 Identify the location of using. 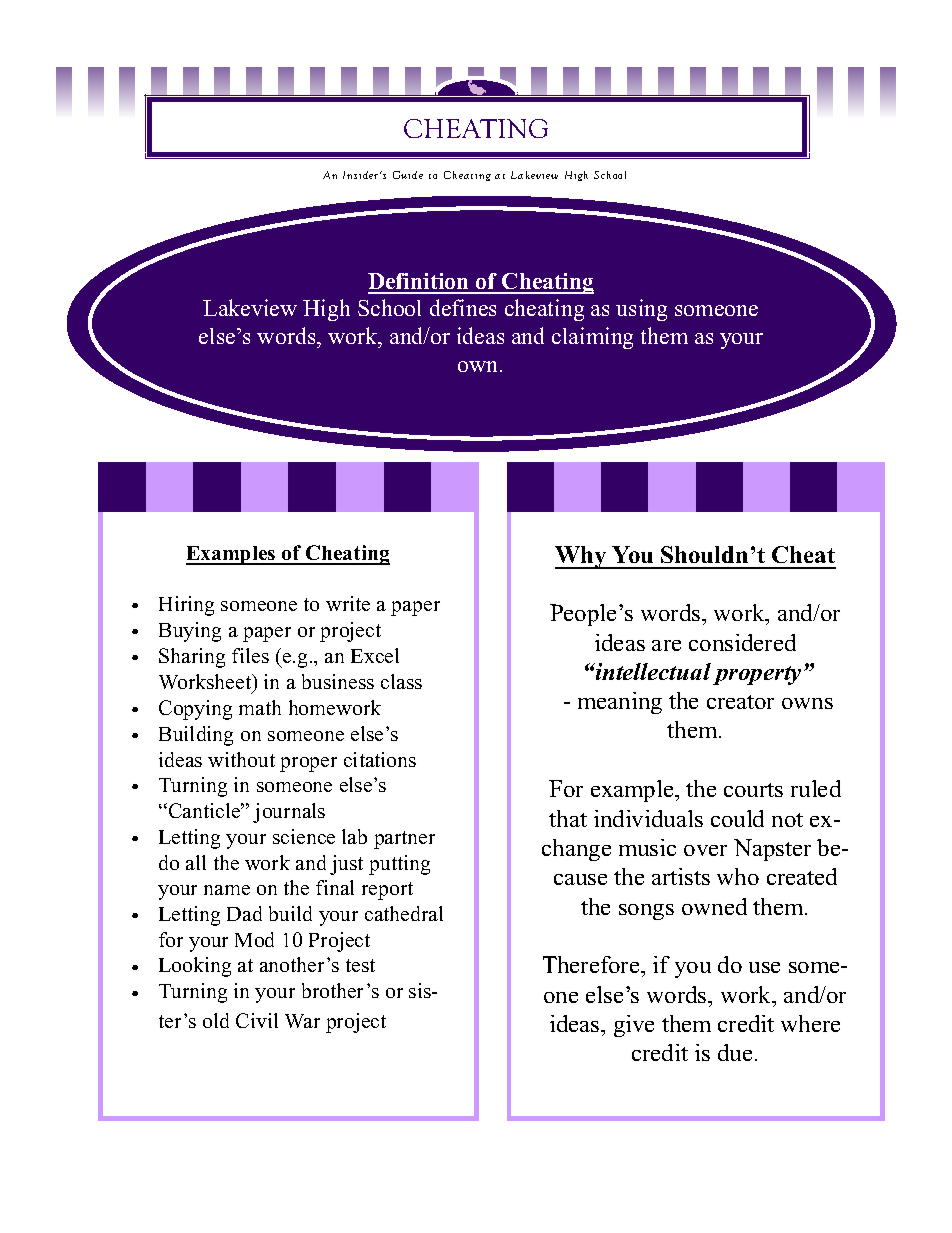
(641, 310).
